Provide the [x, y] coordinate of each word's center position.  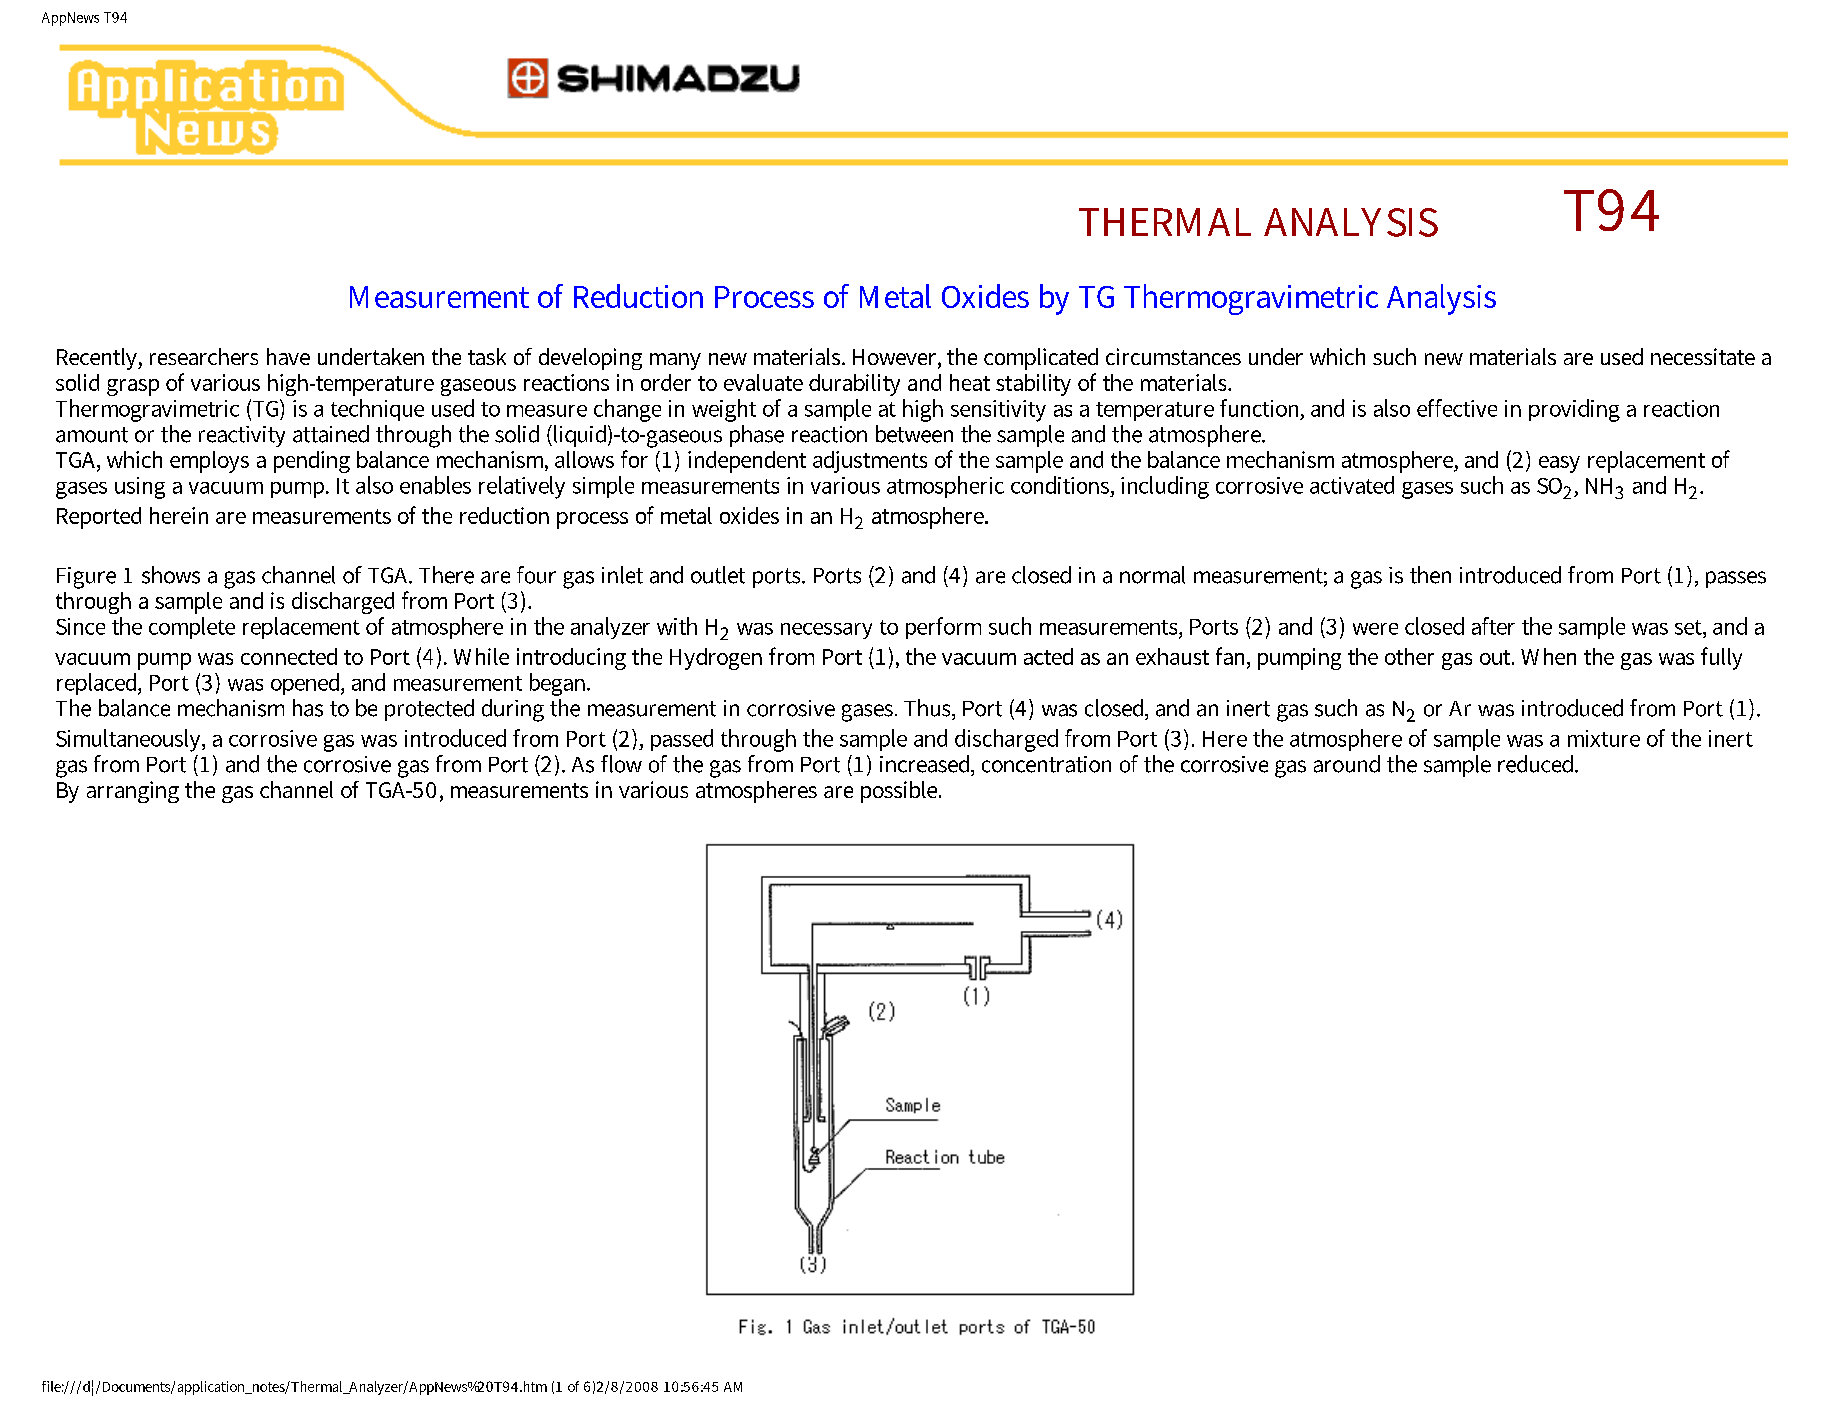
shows [171, 575]
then [1430, 575]
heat [970, 382]
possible [900, 792]
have [288, 356]
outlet [718, 575]
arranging [133, 792]
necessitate [1703, 356]
